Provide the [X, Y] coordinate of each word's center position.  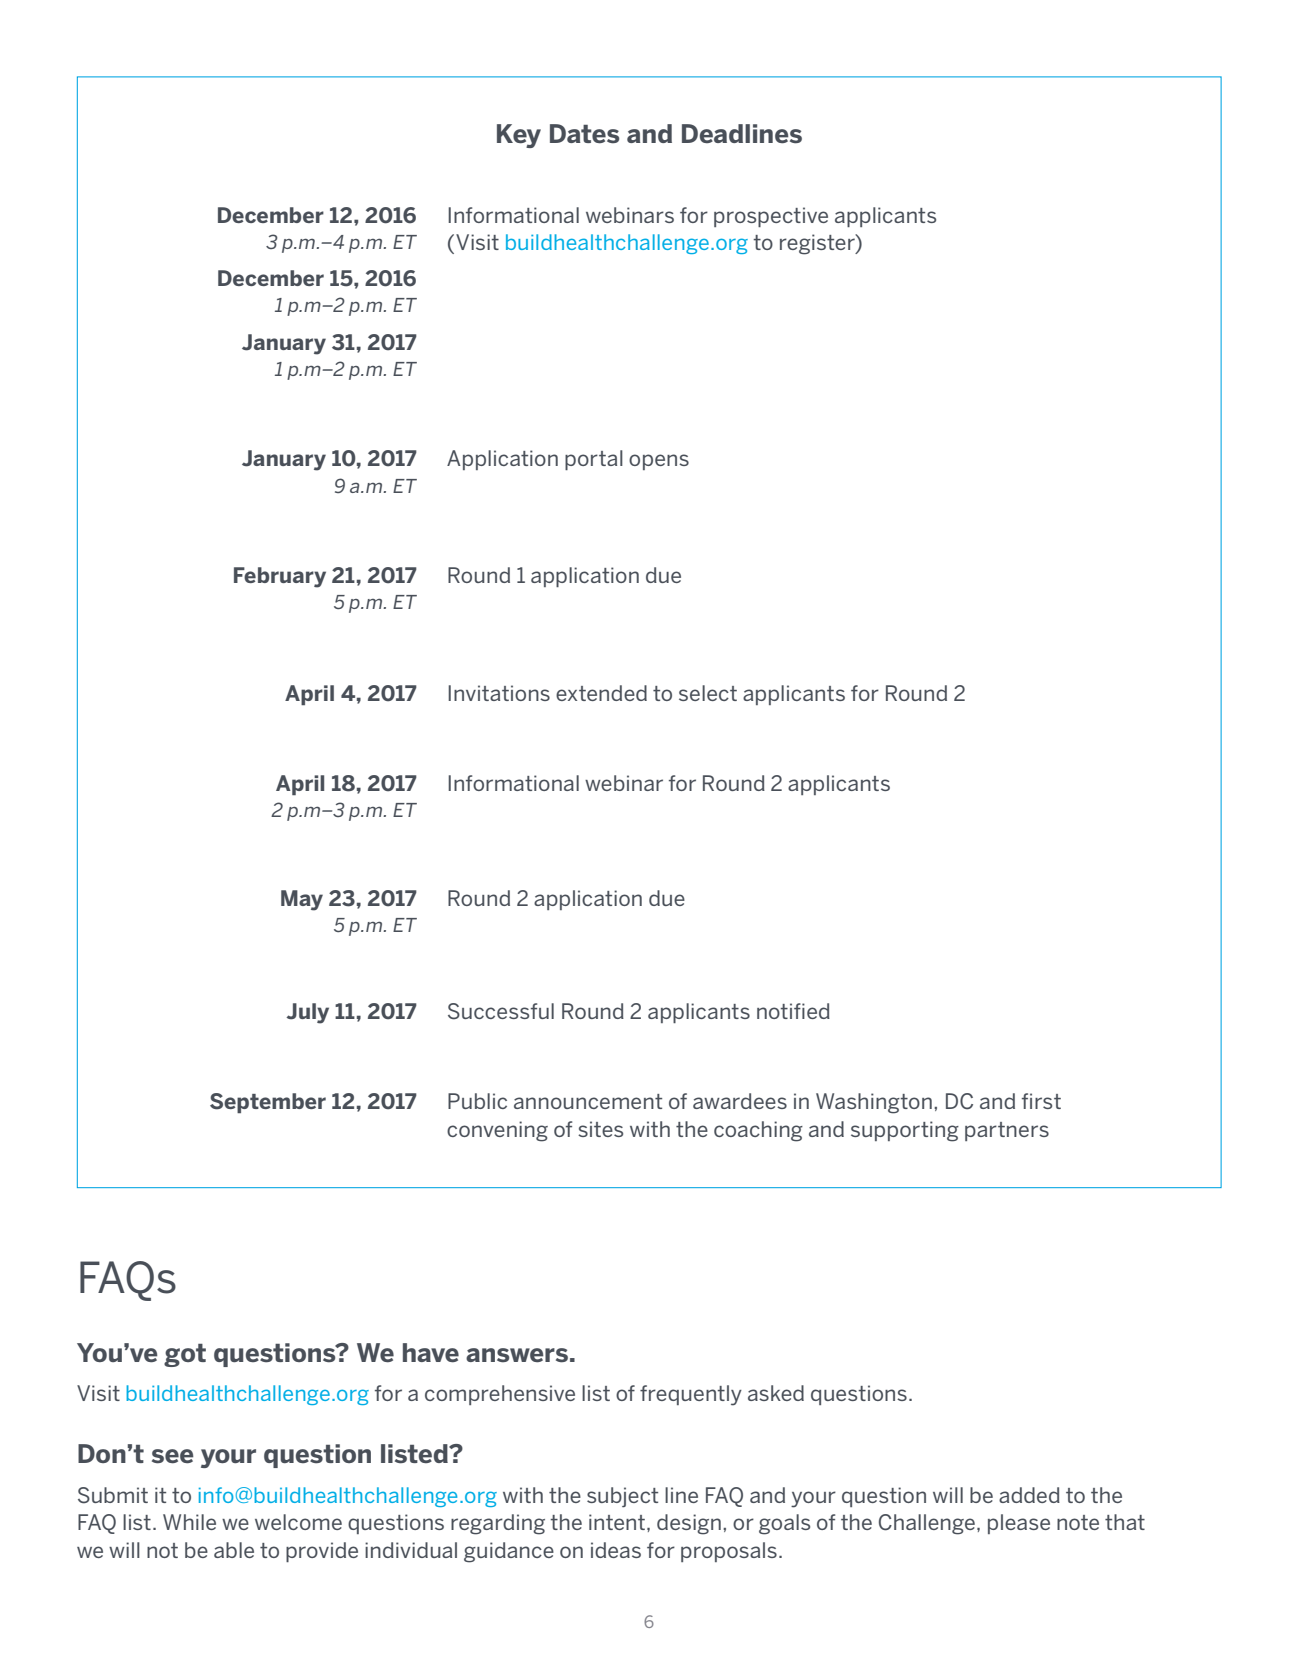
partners [1007, 1131]
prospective [771, 217]
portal [594, 460]
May [302, 900]
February [280, 577]
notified [793, 1011]
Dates [584, 134]
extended [601, 693]
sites [600, 1129]
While [189, 1522]
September [268, 1103]
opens [659, 462]
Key [519, 136]
